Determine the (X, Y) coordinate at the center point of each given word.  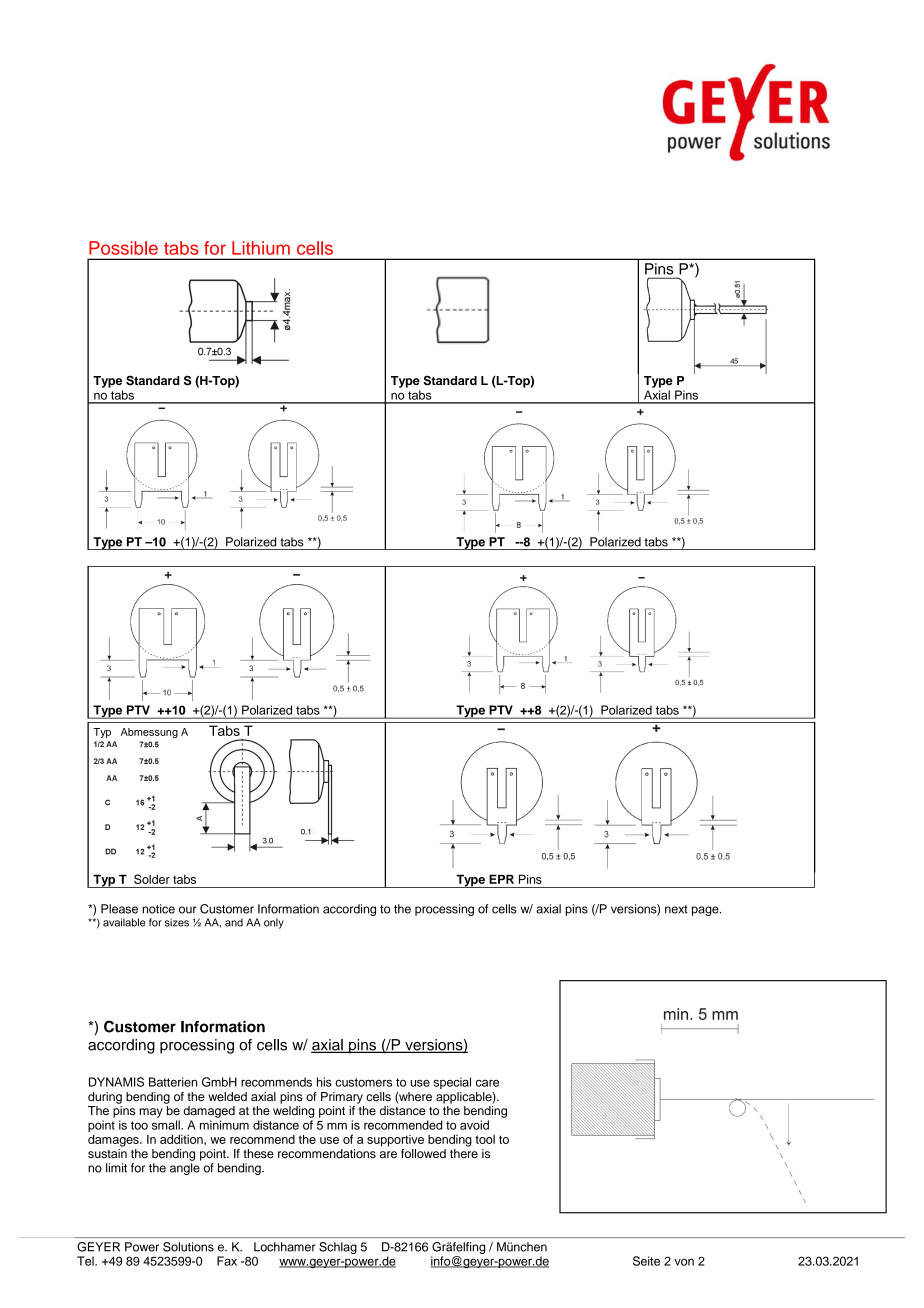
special (452, 1083)
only (274, 923)
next (676, 909)
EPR (501, 879)
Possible (123, 248)
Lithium (261, 248)
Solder (152, 879)
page (706, 911)
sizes (177, 922)
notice (158, 909)
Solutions (188, 1247)
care (487, 1083)
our (187, 910)
